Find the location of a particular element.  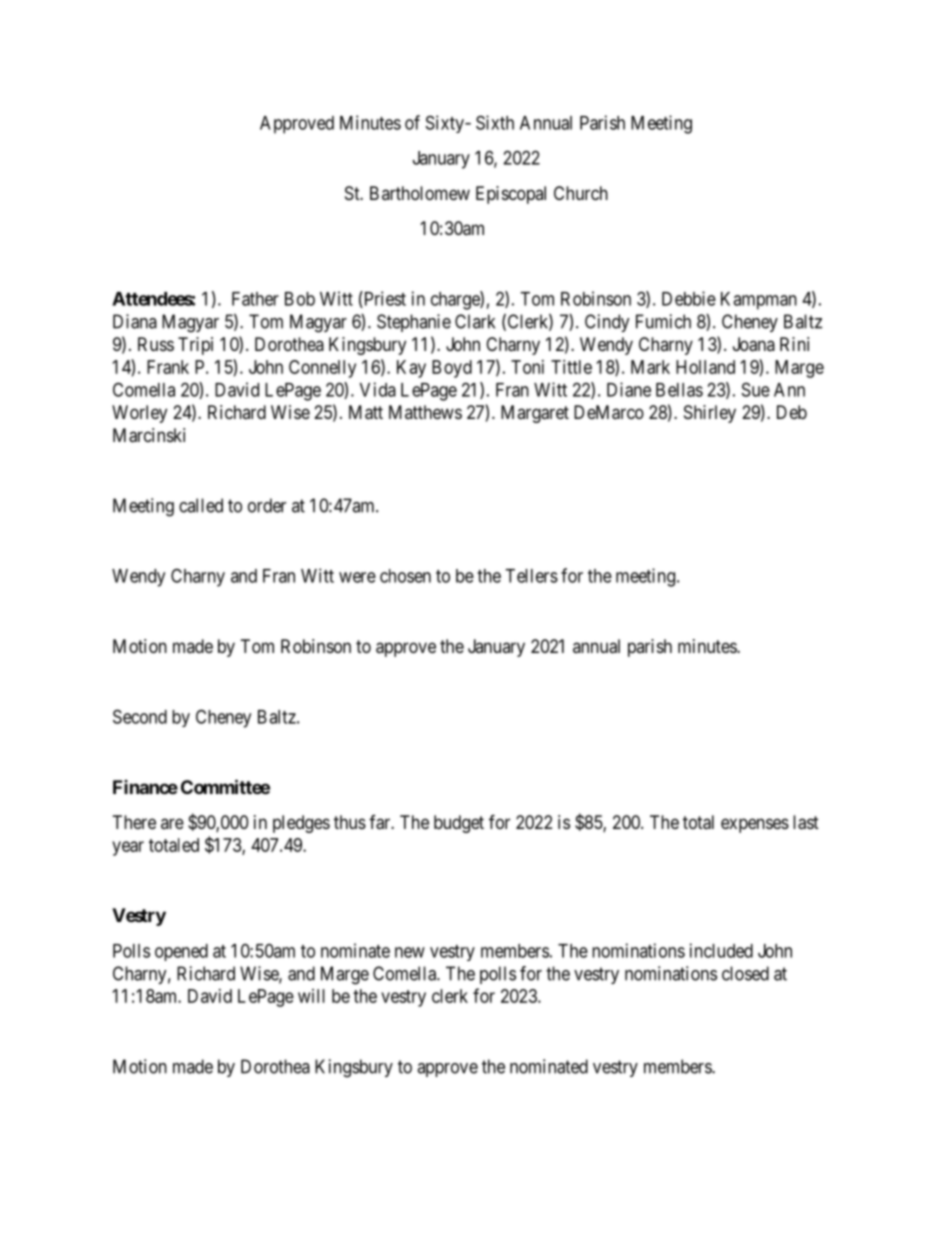

Debbie is located at coordinates (689, 298).
